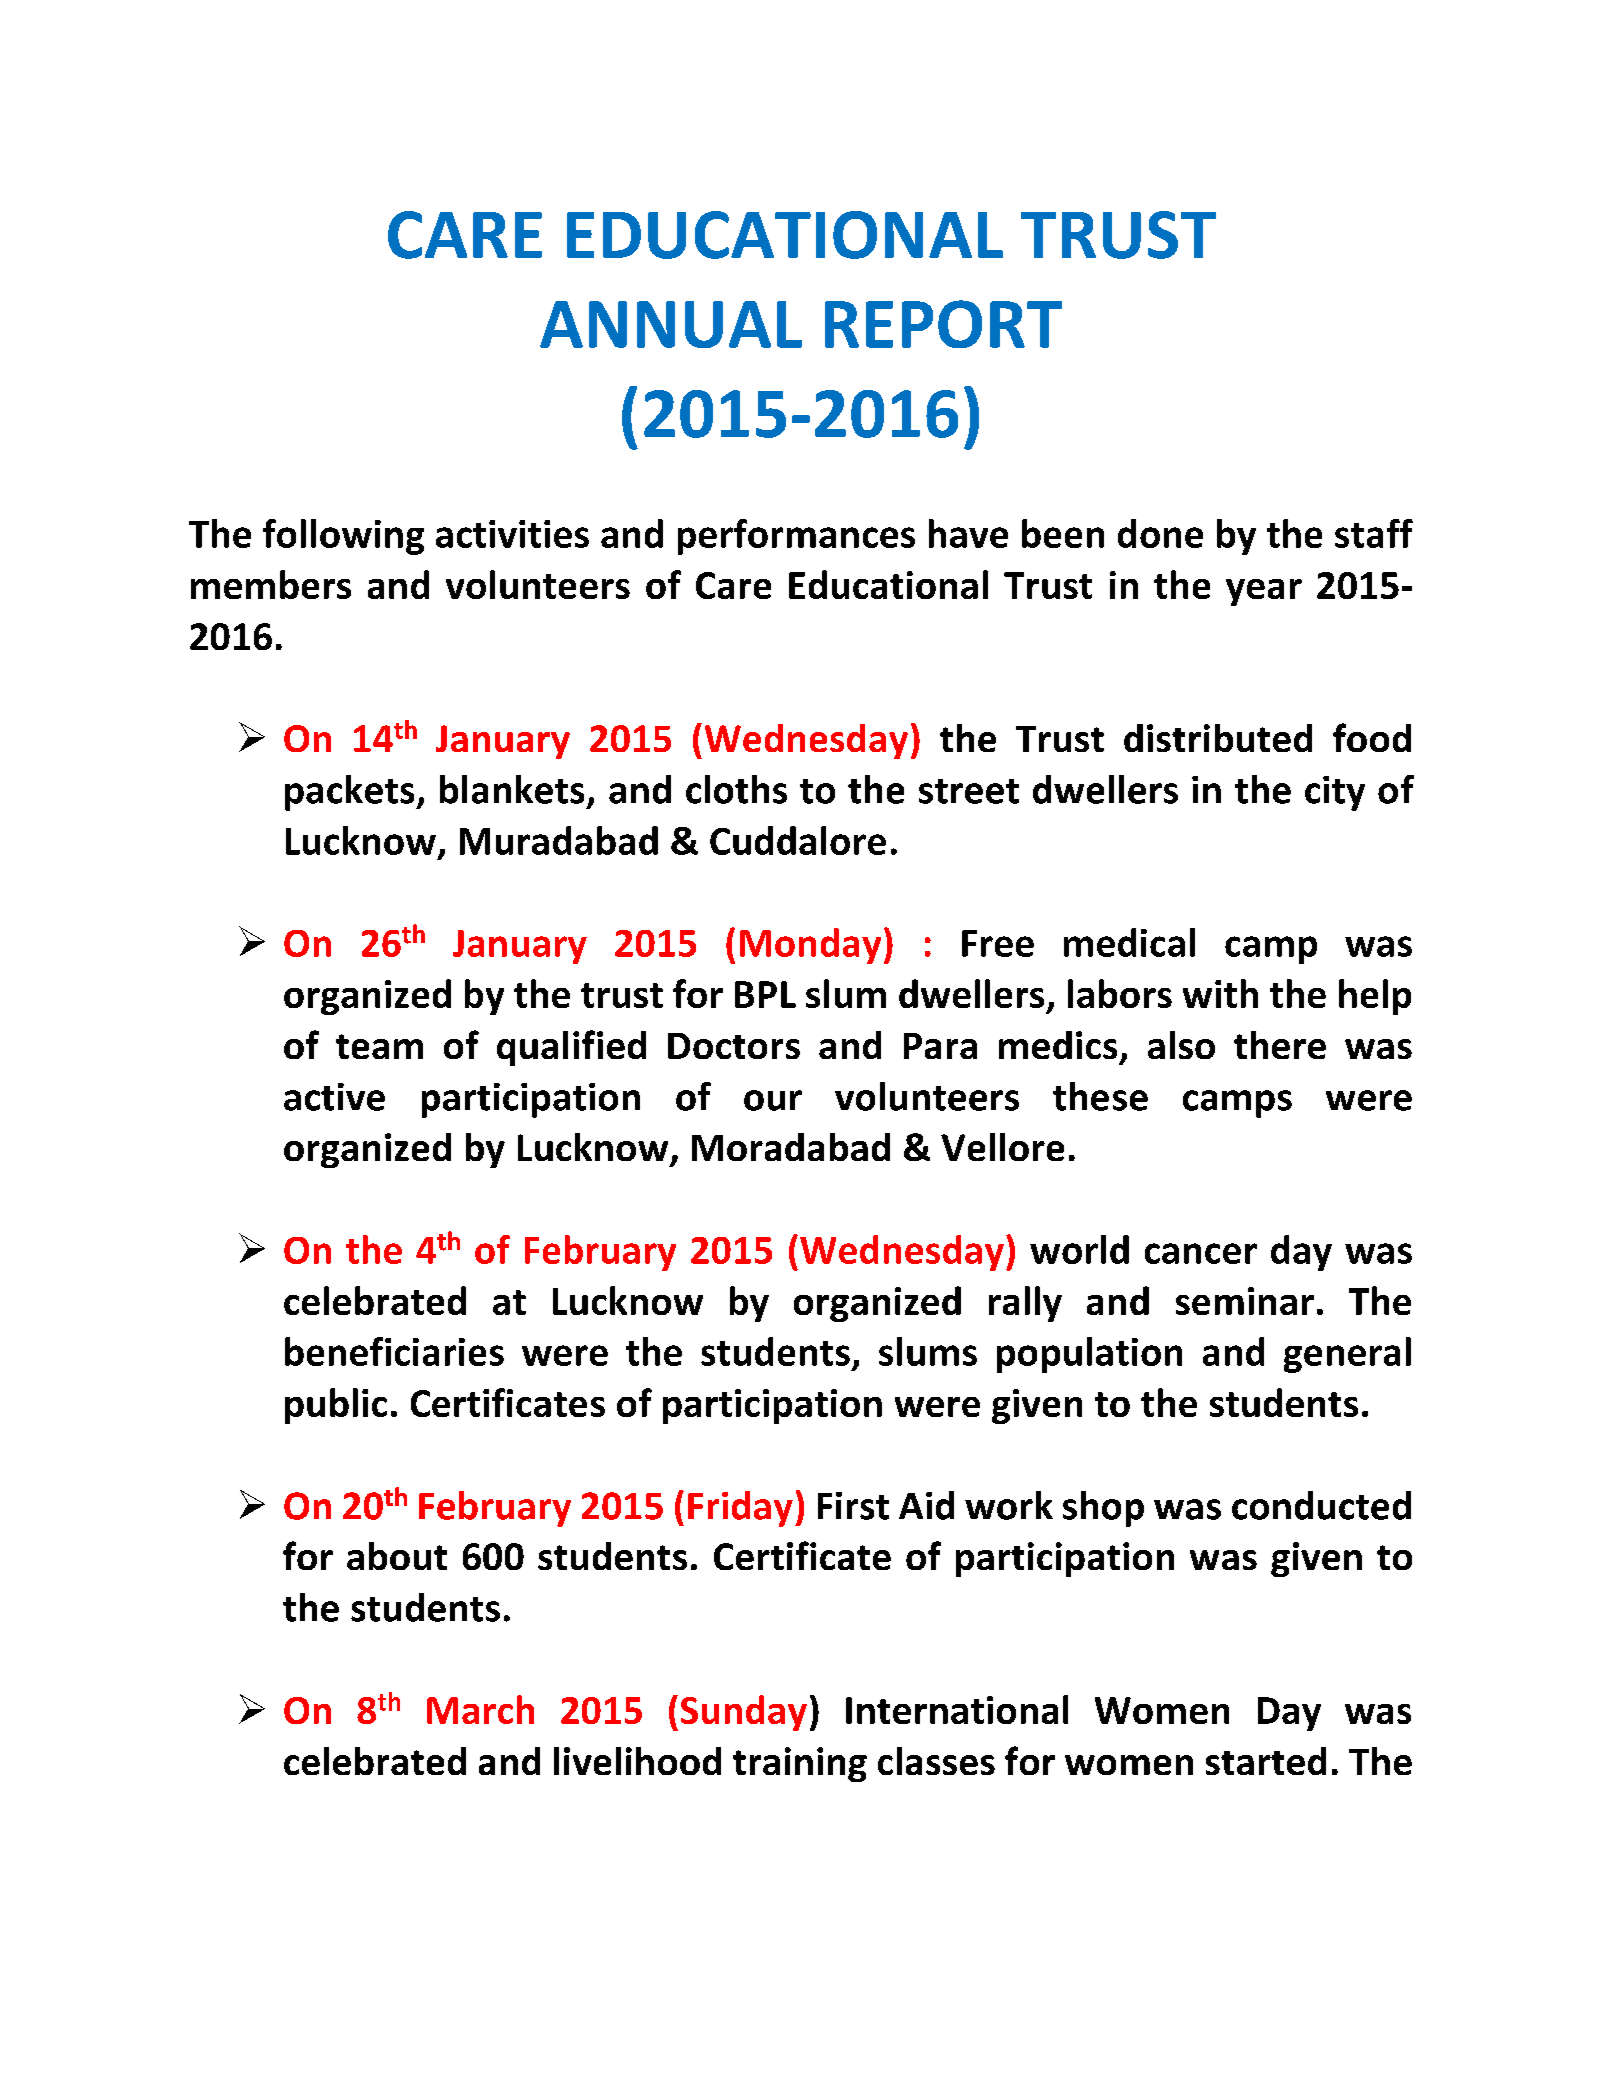 The height and width of the screenshot is (2073, 1602). I want to click on general, so click(1347, 1355).
